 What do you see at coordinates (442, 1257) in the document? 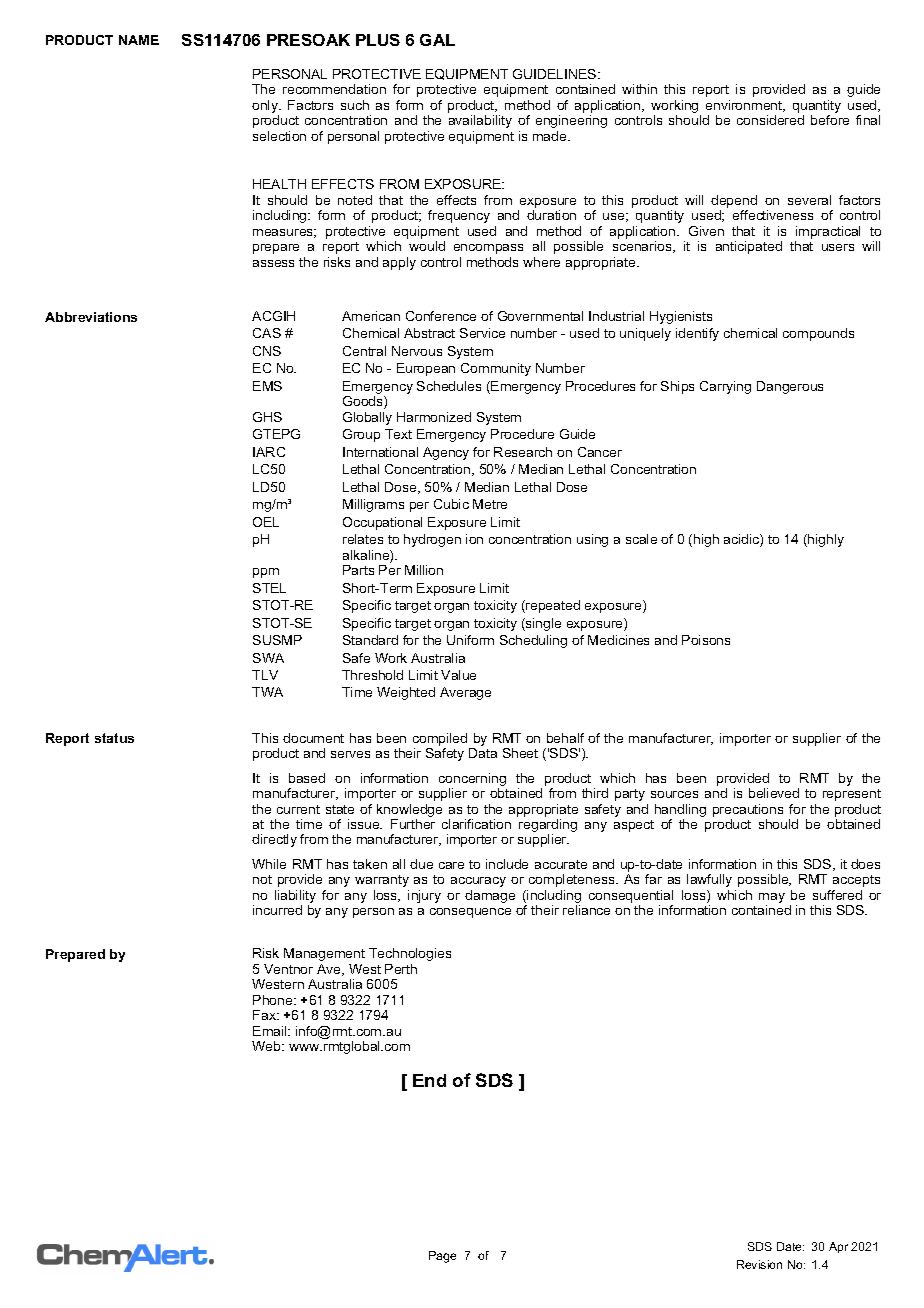
I see `Page` at bounding box center [442, 1257].
